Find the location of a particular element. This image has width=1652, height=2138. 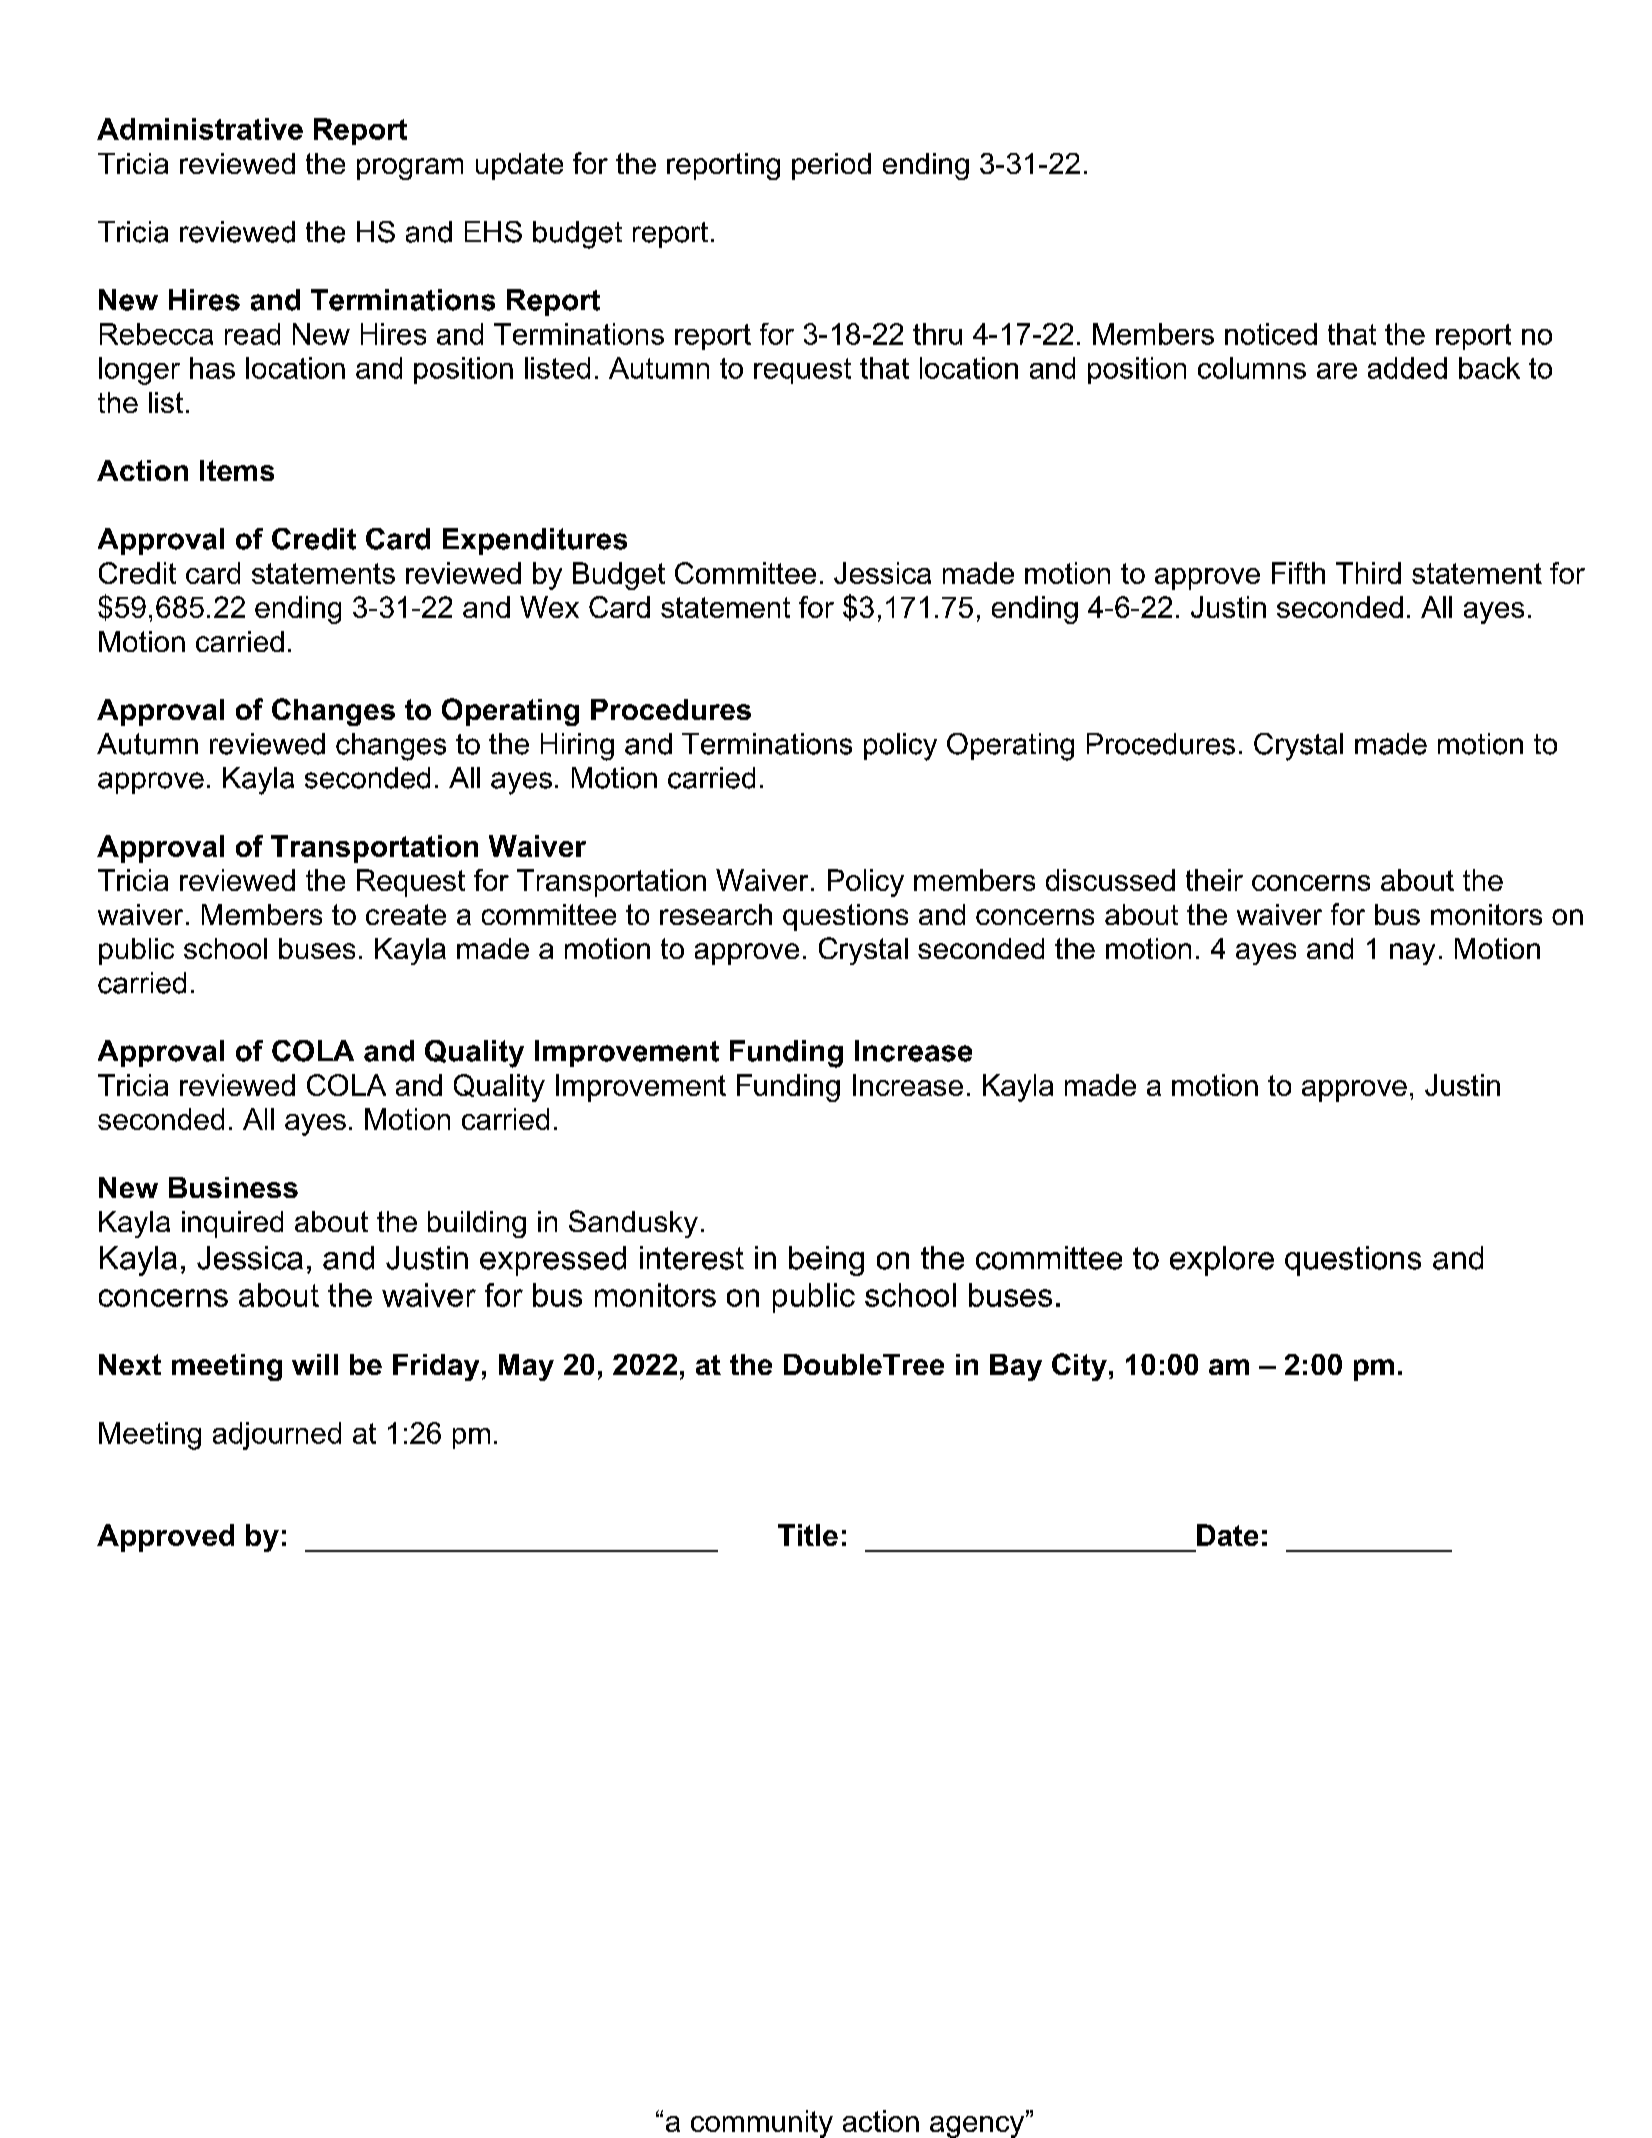

Title is located at coordinates (808, 1535).
